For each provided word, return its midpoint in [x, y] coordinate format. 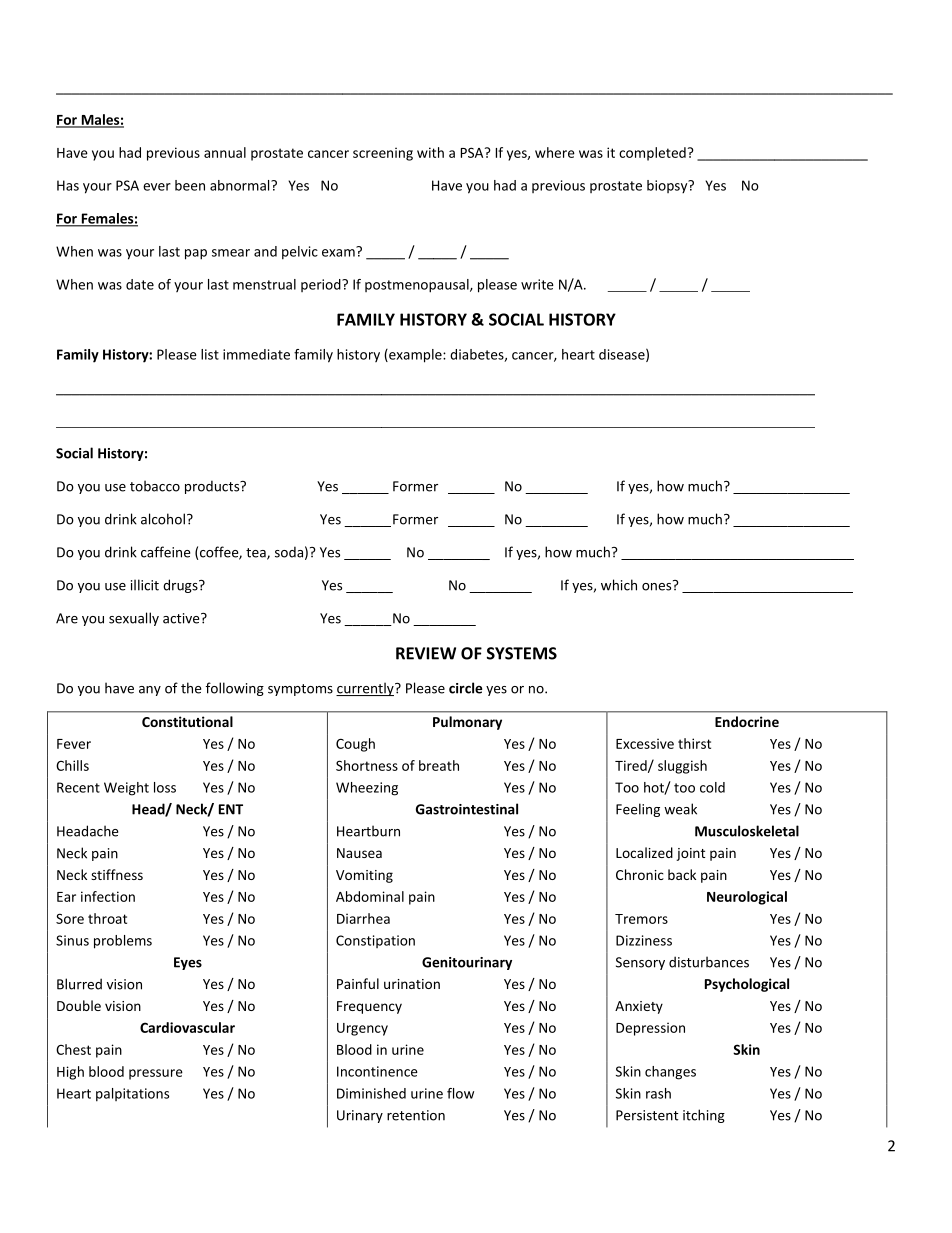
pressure [156, 1074]
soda [289, 552]
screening [383, 154]
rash [658, 1093]
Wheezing [367, 789]
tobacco [155, 486]
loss [165, 787]
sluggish [682, 767]
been [190, 185]
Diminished [371, 1093]
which [619, 585]
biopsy [668, 186]
